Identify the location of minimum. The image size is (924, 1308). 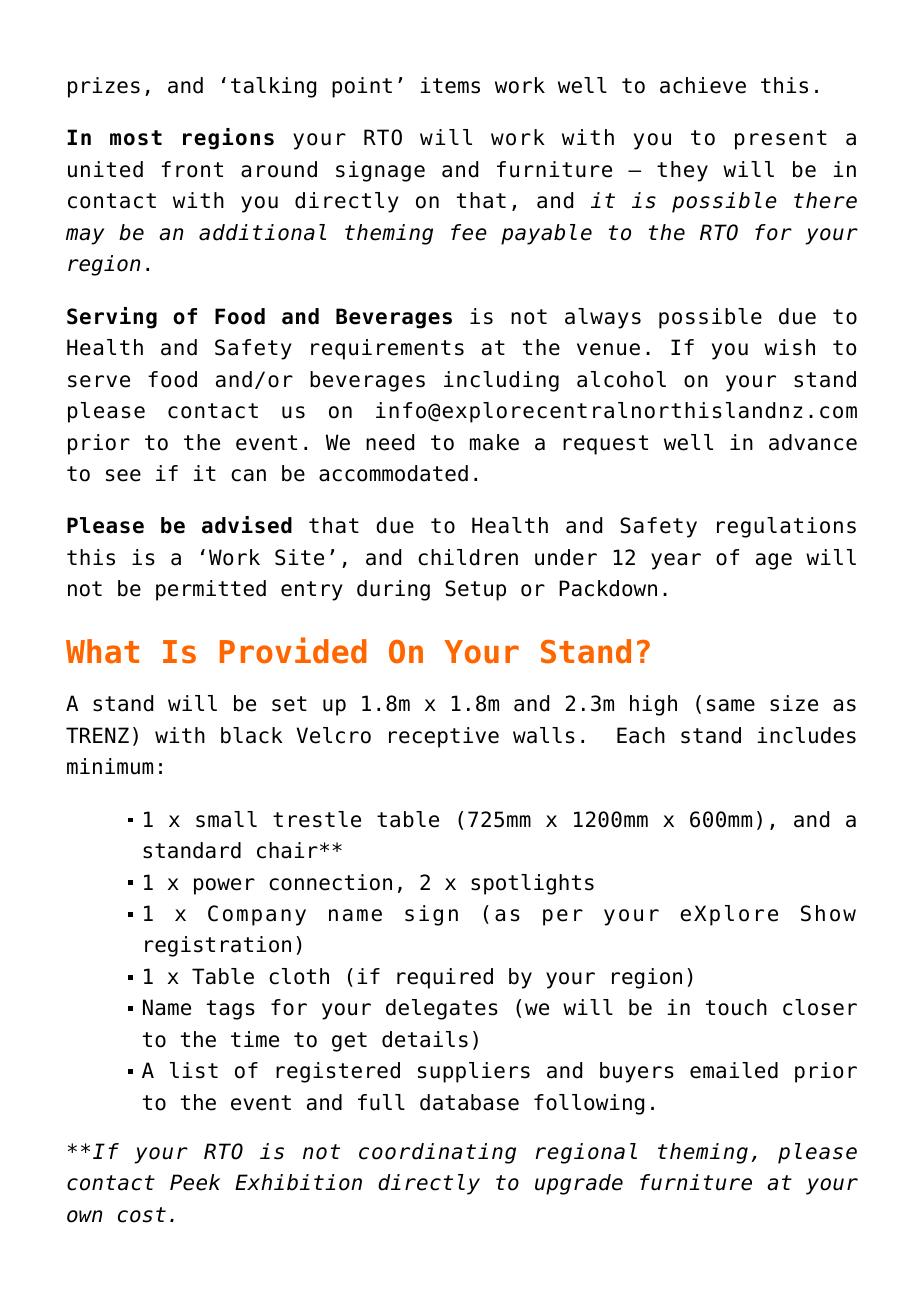
(110, 766).
